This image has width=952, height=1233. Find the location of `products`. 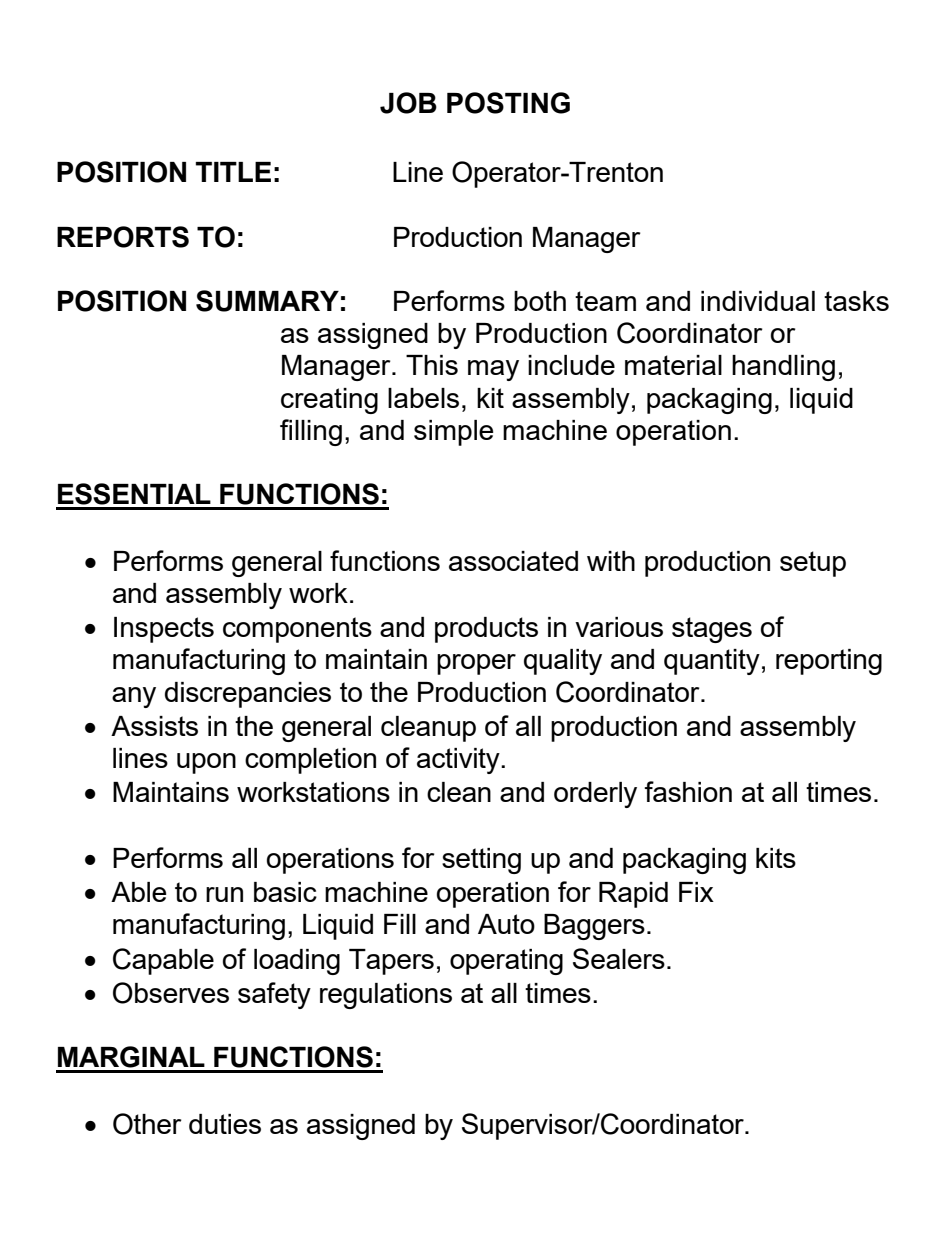

products is located at coordinates (486, 630).
